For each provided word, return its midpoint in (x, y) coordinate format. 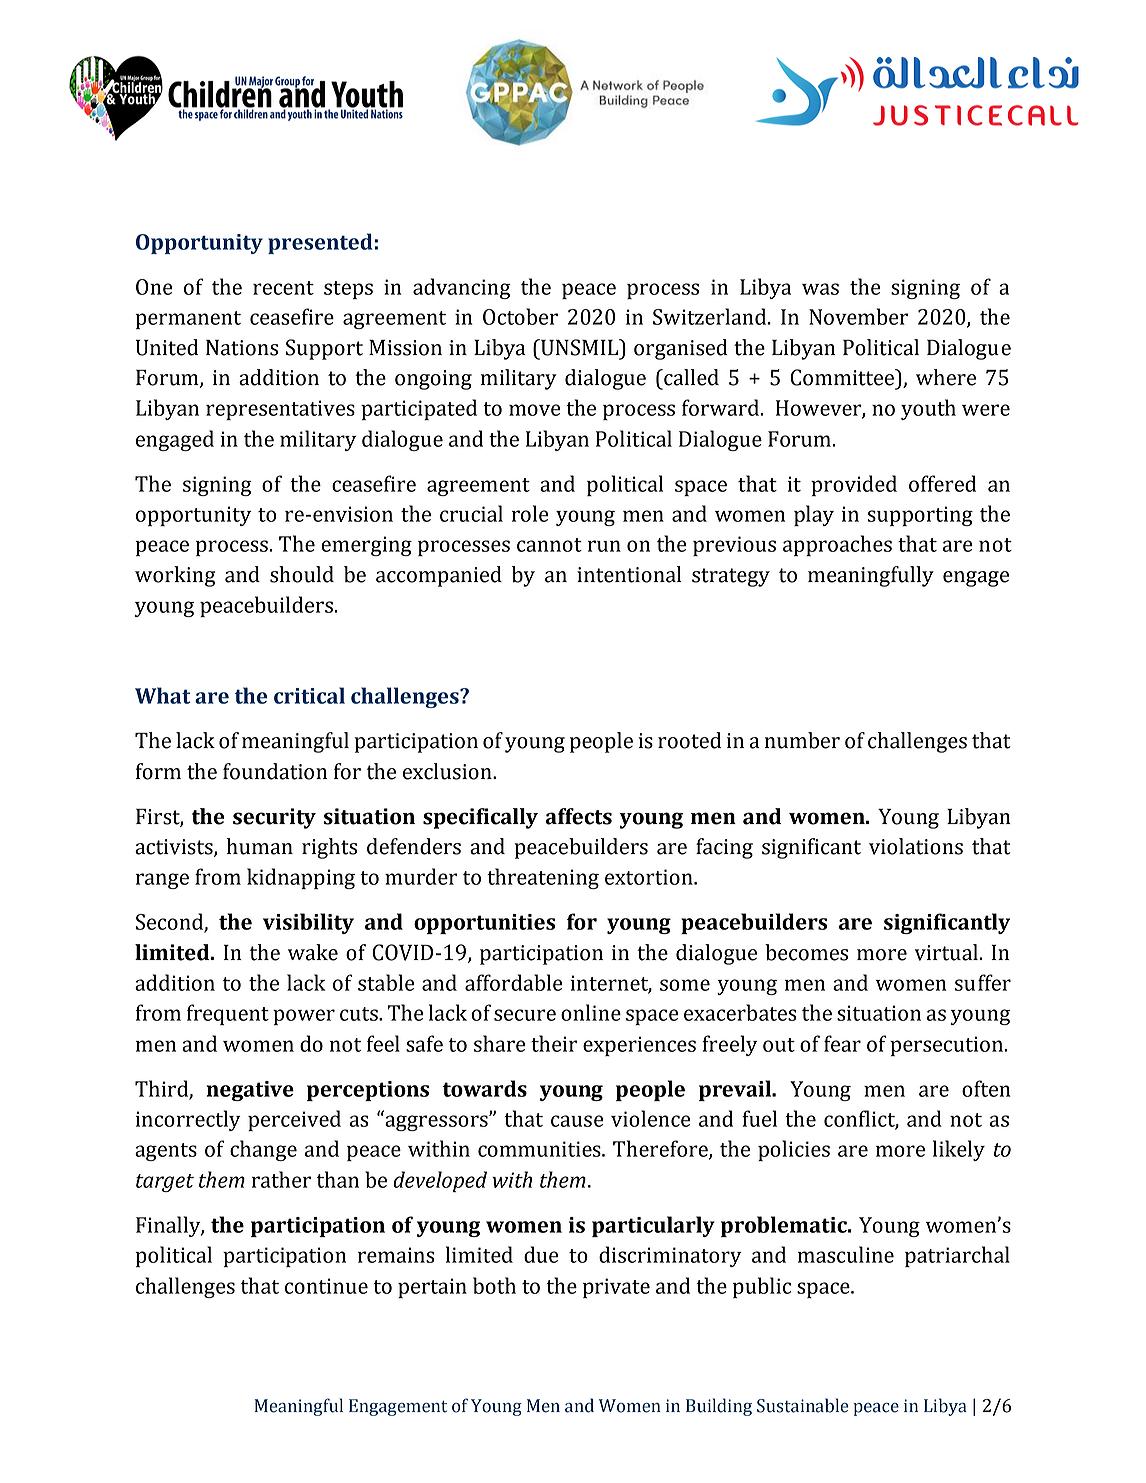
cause (577, 1121)
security (274, 818)
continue (326, 1286)
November (858, 316)
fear (842, 1043)
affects (578, 816)
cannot (549, 545)
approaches (837, 545)
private (616, 1288)
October (520, 316)
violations (916, 846)
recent (283, 288)
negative (250, 1091)
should (302, 574)
